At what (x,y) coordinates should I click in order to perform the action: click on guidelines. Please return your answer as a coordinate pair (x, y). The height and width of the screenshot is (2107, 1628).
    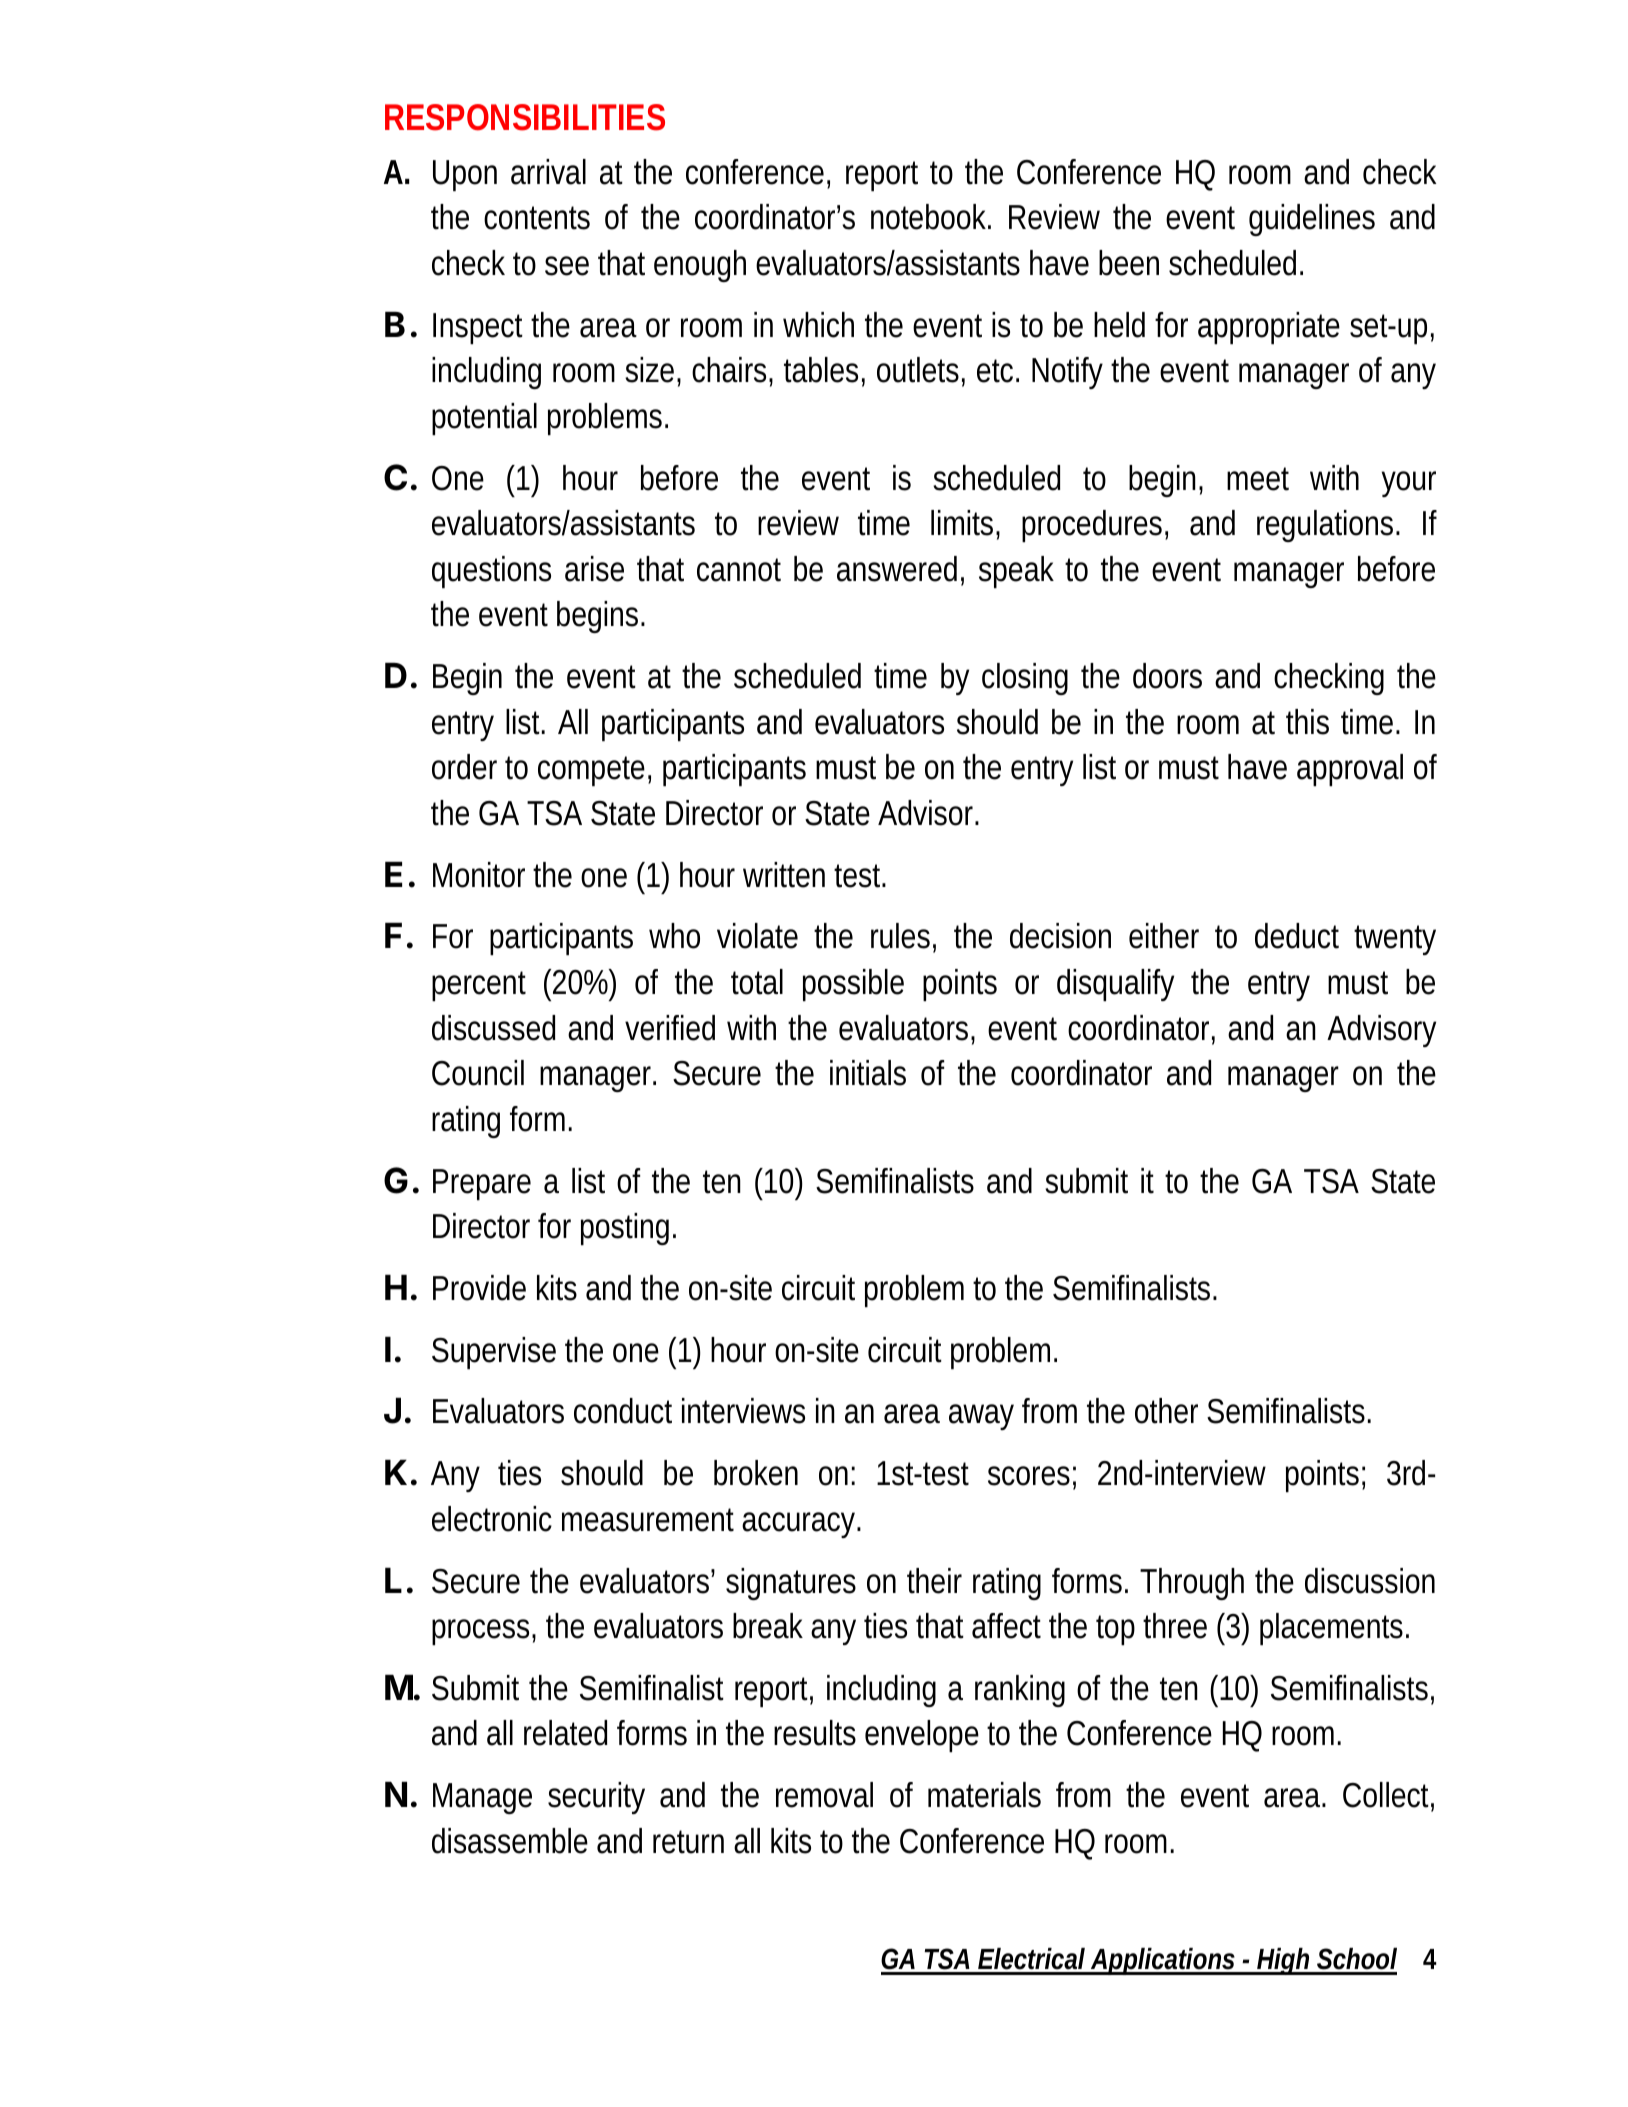
    Looking at the image, I should click on (1312, 220).
